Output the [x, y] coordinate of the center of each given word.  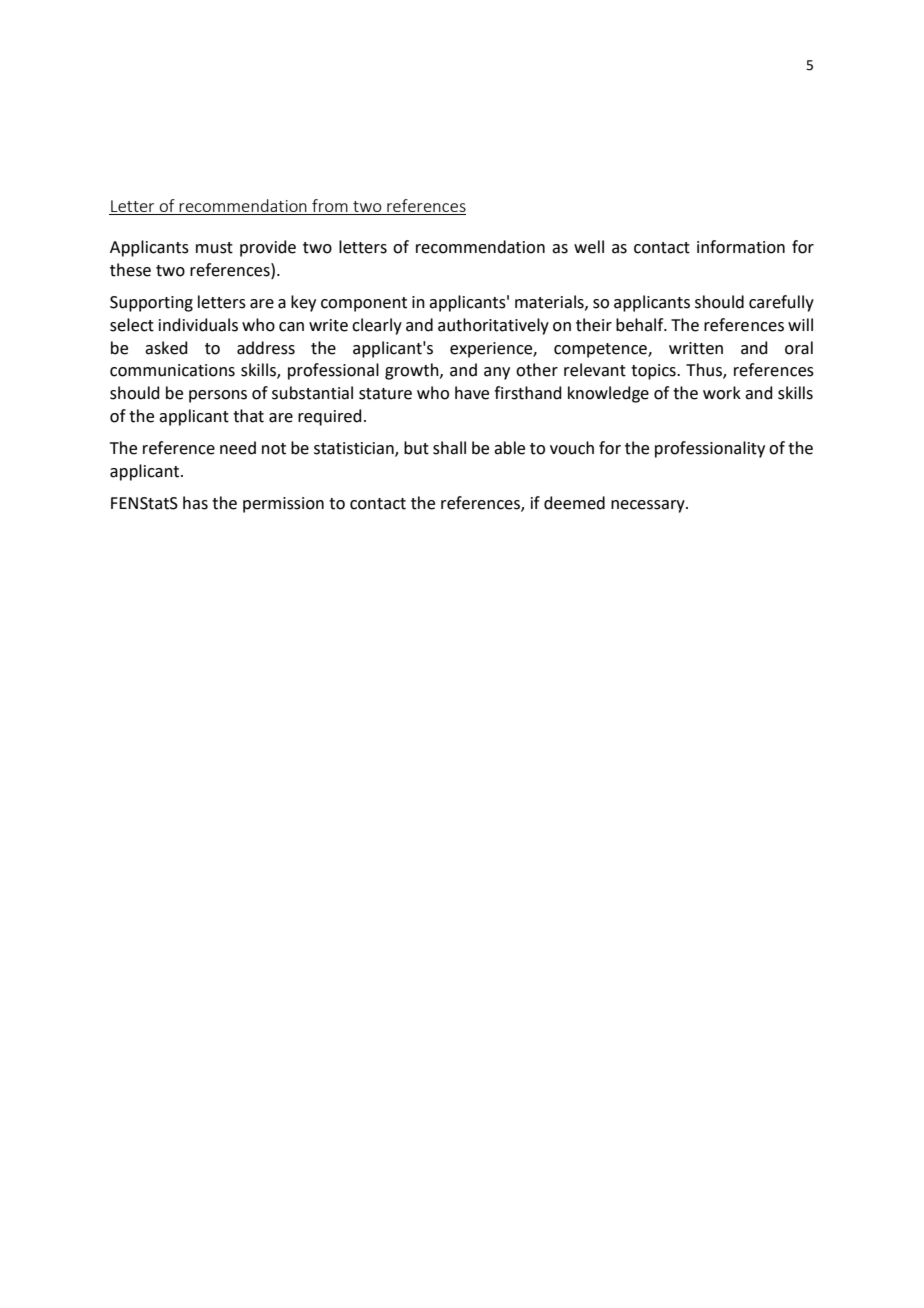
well [589, 247]
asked [166, 348]
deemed [574, 503]
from [330, 205]
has [195, 503]
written [696, 348]
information [741, 247]
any [497, 373]
